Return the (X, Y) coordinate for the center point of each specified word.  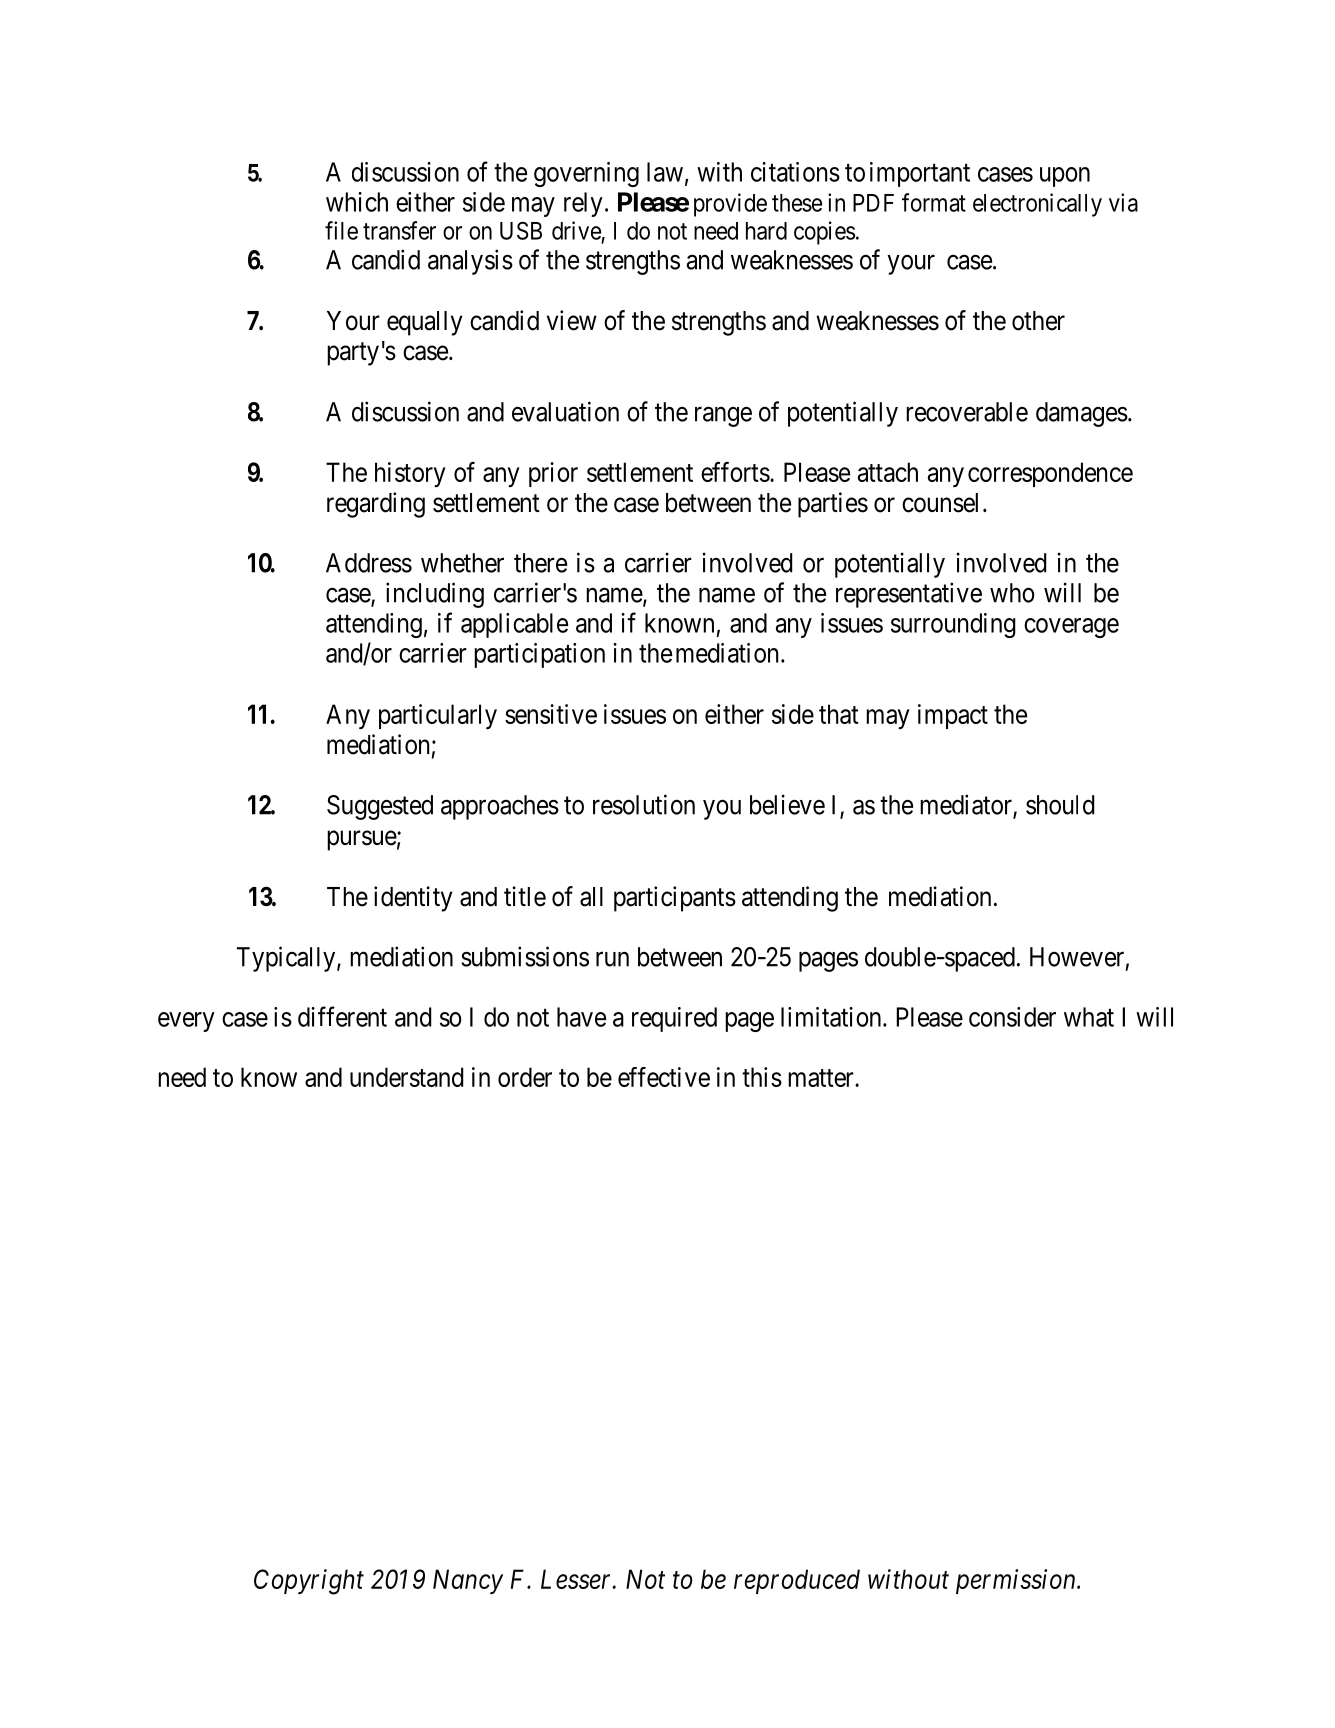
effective (664, 1077)
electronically (1037, 205)
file (341, 230)
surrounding (953, 625)
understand (406, 1077)
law (665, 172)
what (1089, 1017)
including (435, 595)
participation (539, 655)
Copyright (309, 1582)
